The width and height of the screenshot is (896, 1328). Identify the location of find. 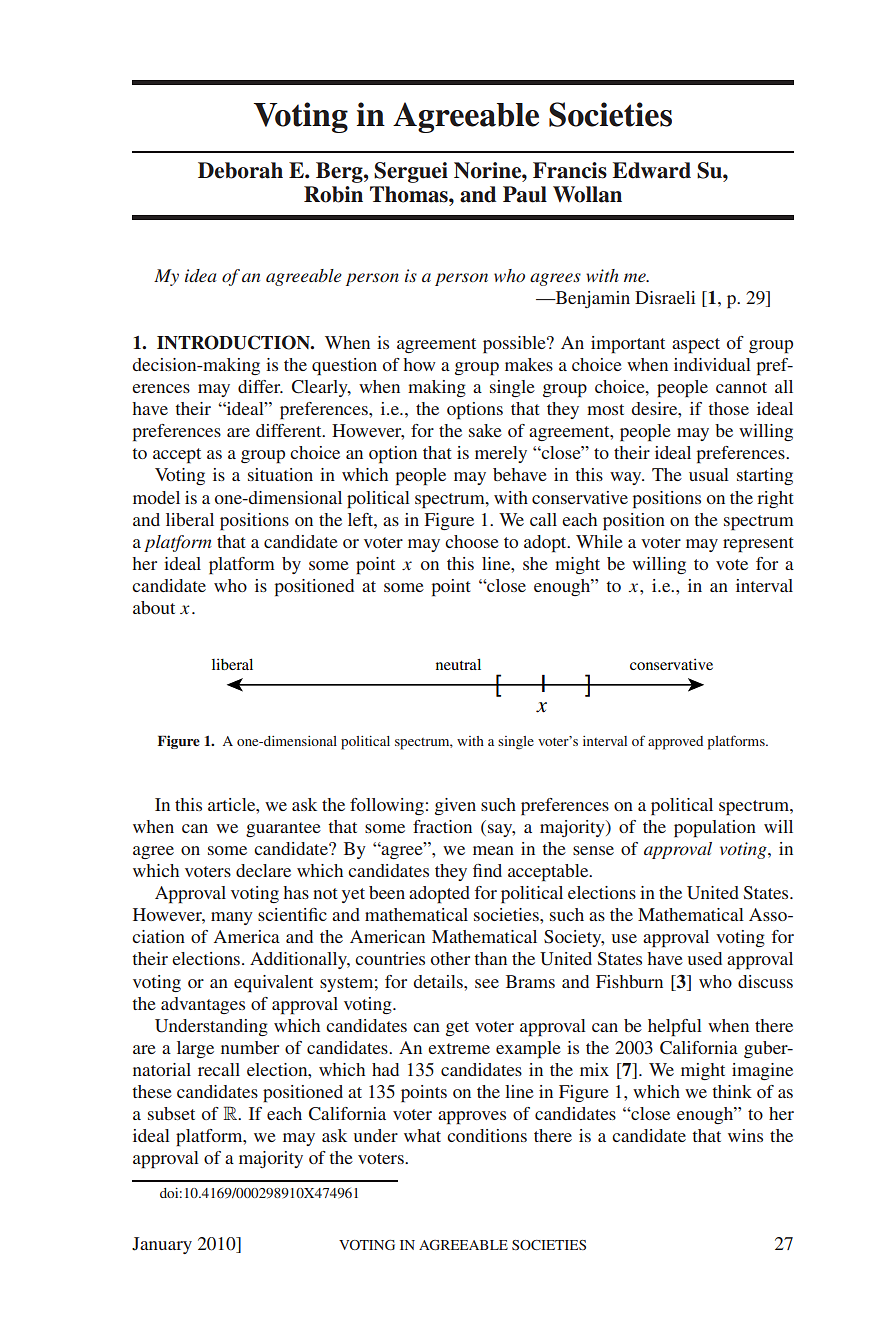
(487, 870).
